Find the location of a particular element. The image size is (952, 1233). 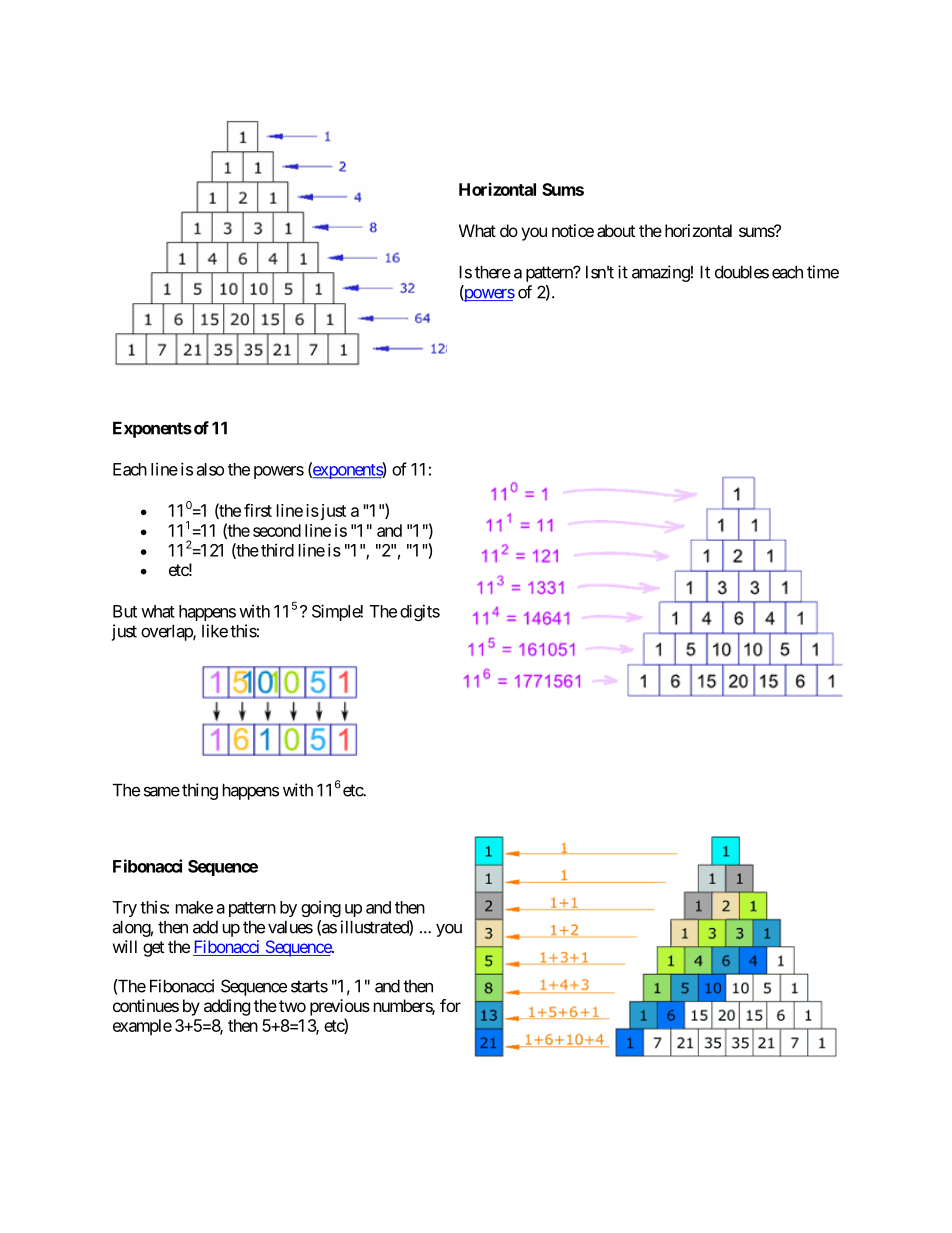

digits is located at coordinates (420, 612).
